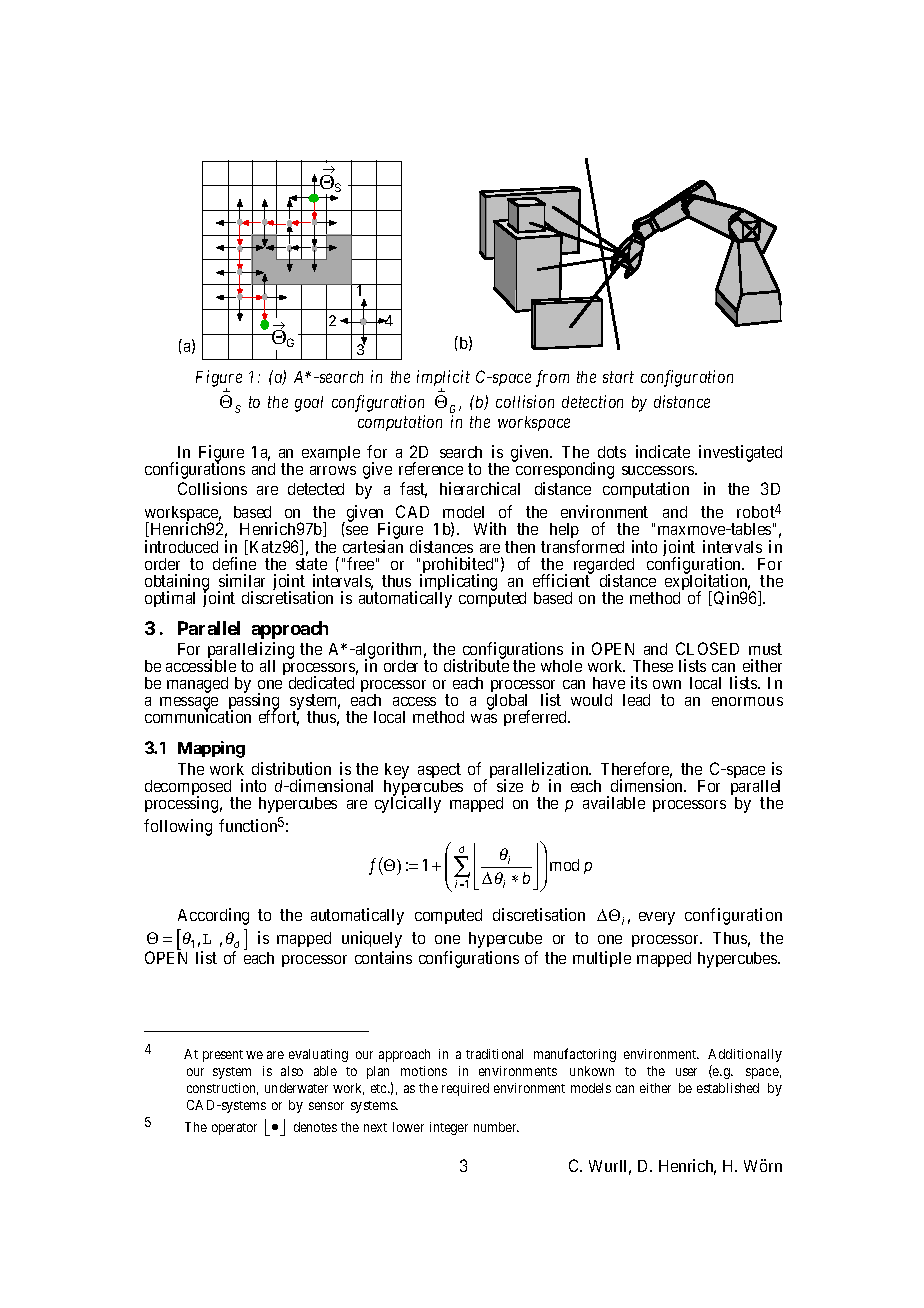 This screenshot has width=924, height=1308. Describe the element at coordinates (222, 1089) in the screenshot. I see `construction` at that location.
